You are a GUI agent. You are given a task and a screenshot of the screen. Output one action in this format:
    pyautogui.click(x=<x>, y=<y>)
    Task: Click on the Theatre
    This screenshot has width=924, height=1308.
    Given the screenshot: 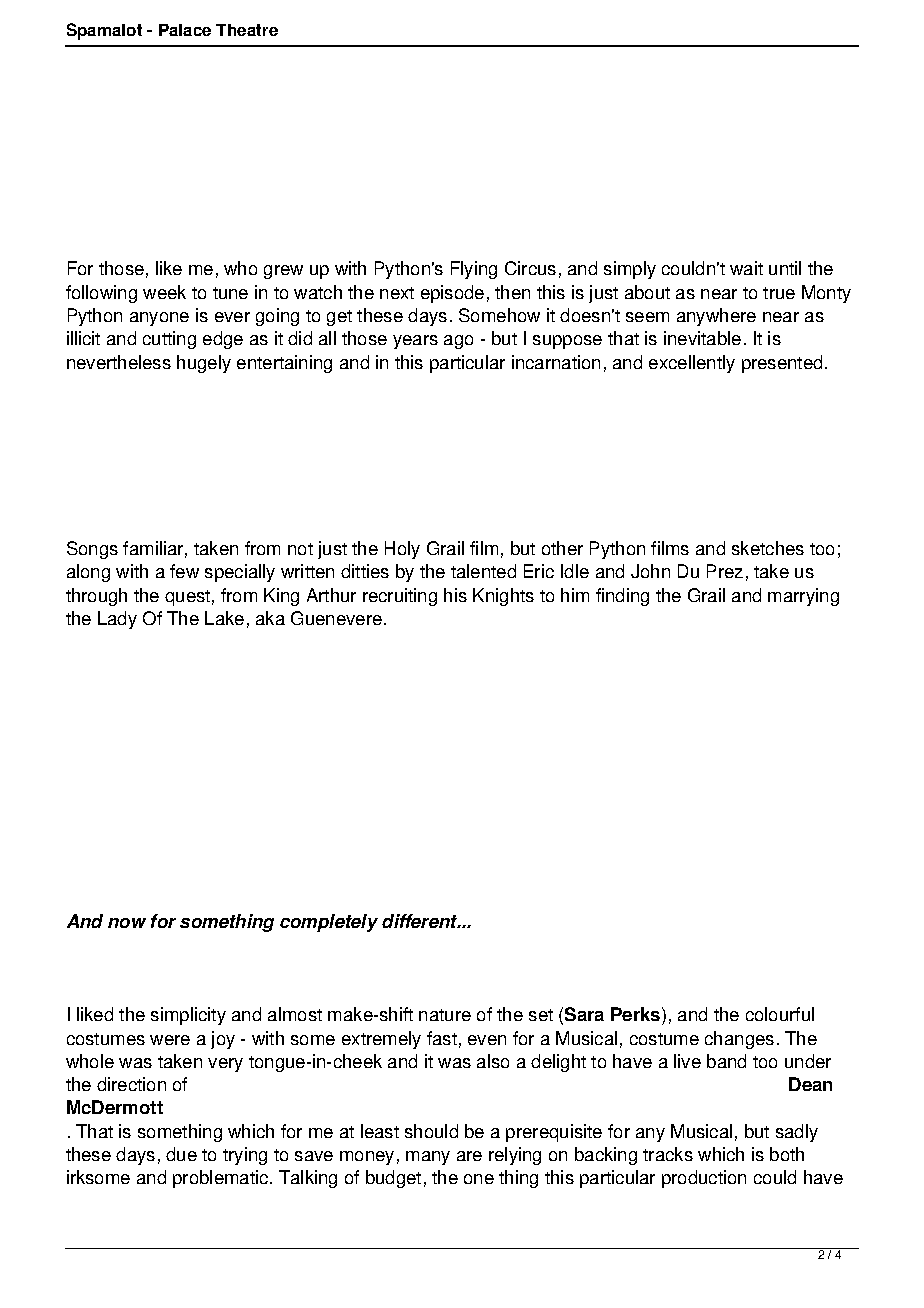 What is the action you would take?
    pyautogui.click(x=247, y=30)
